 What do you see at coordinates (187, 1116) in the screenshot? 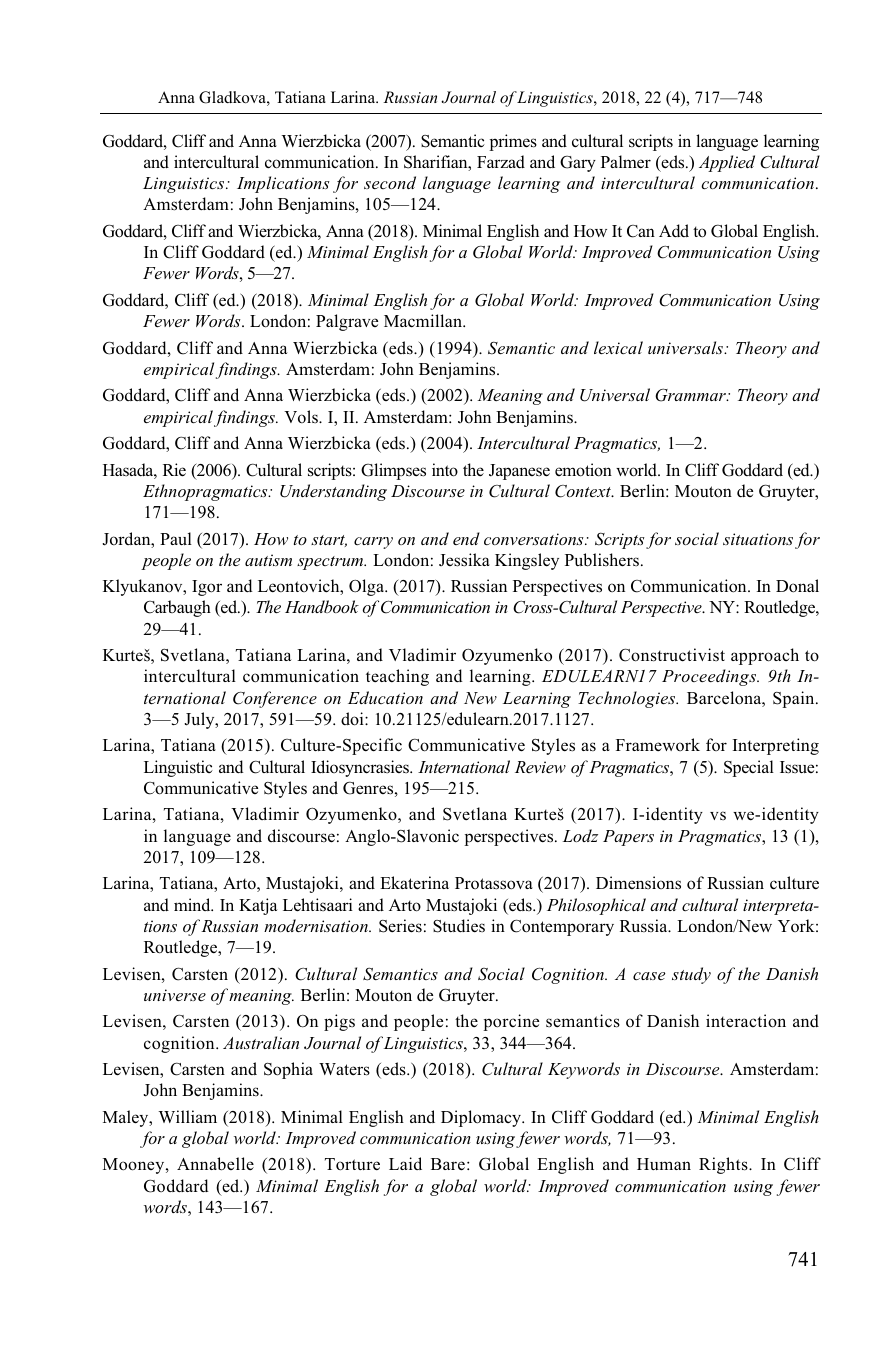
I see `William` at bounding box center [187, 1116].
